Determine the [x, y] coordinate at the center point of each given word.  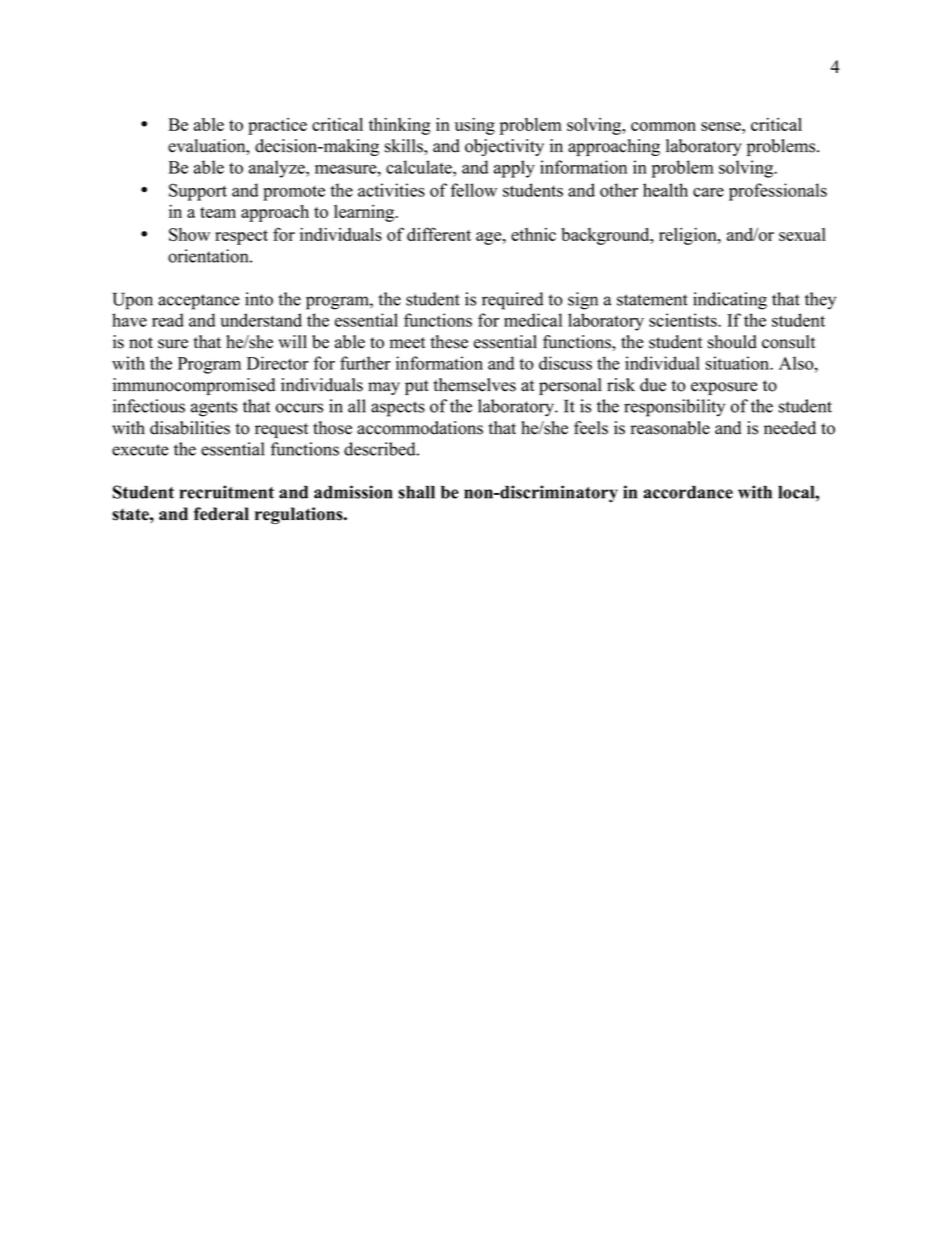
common [663, 126]
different [439, 234]
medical [533, 320]
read [168, 320]
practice [277, 126]
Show [189, 234]
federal [221, 514]
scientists [684, 320]
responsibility [674, 408]
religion [689, 236]
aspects [398, 409]
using [475, 126]
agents [214, 409]
